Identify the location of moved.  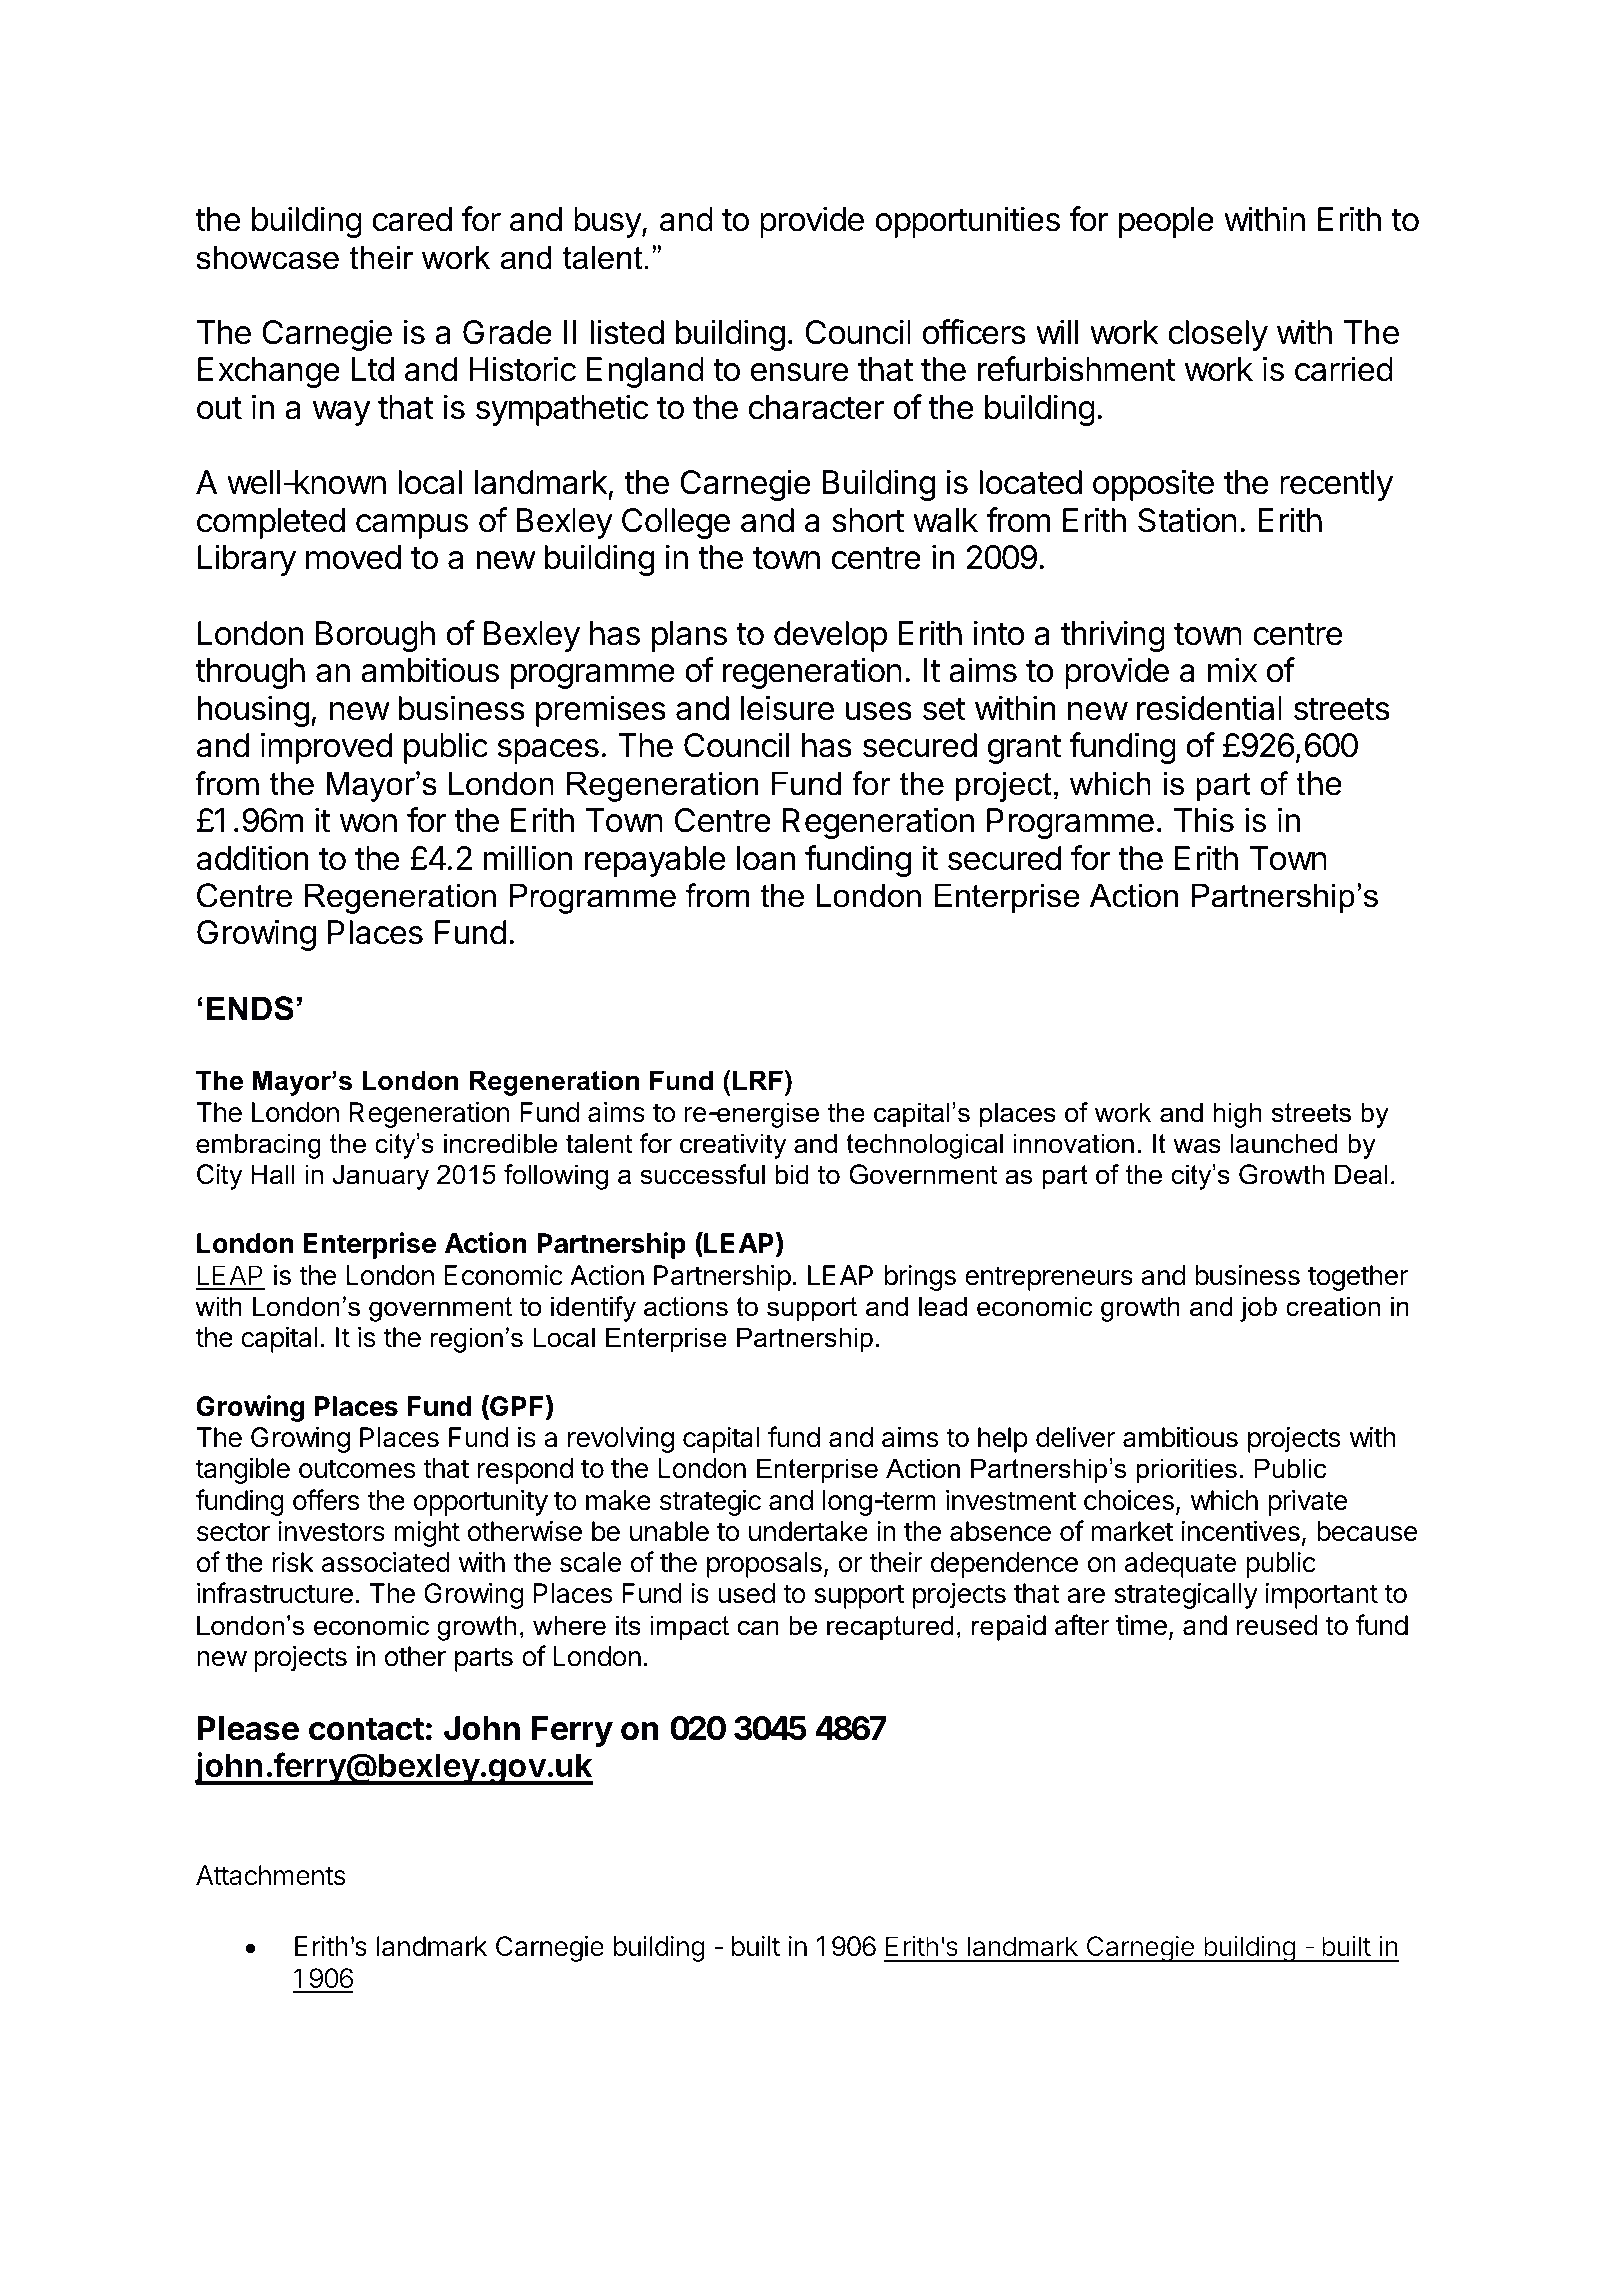
(353, 557).
